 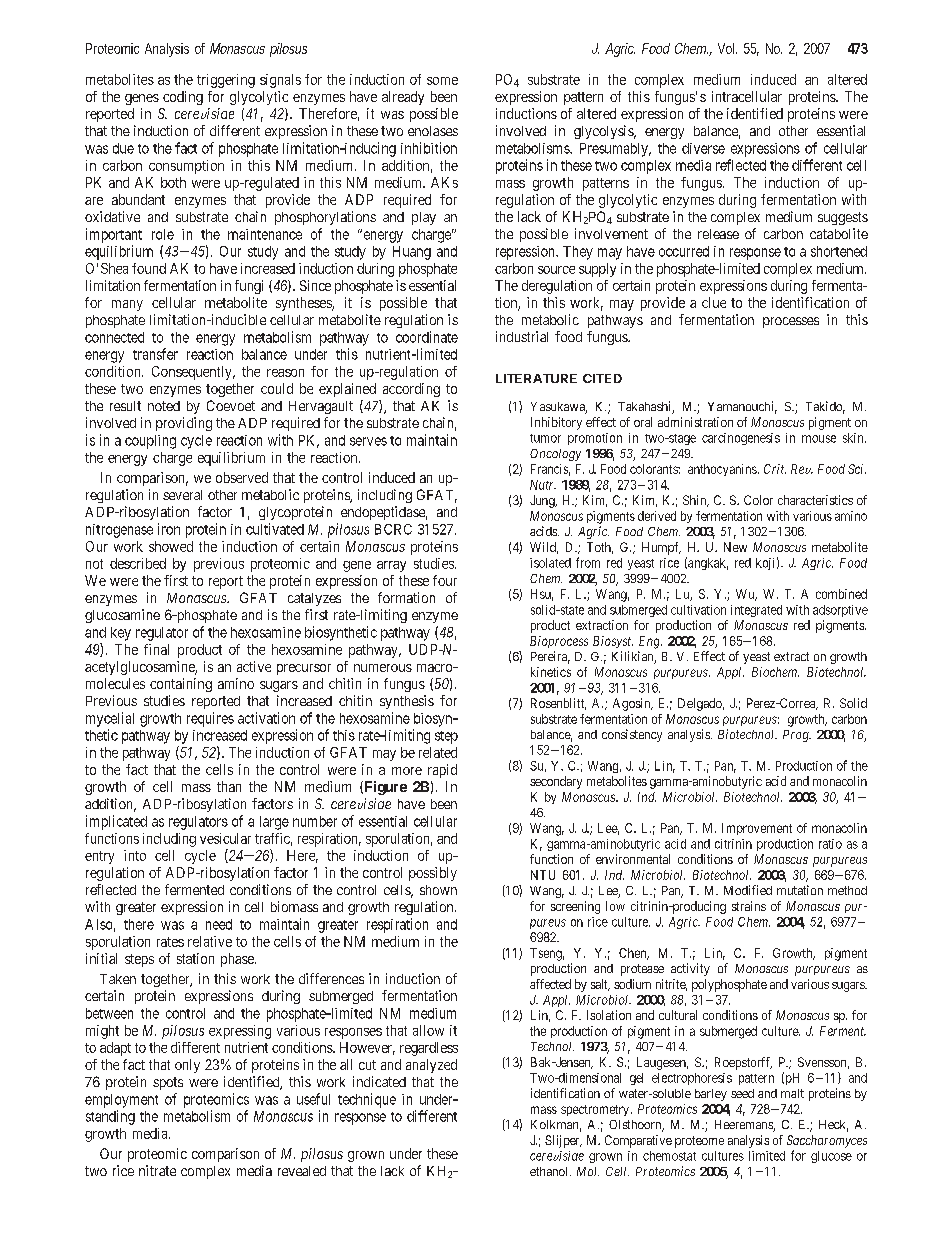 What do you see at coordinates (431, 1066) in the document?
I see `analyzed` at bounding box center [431, 1066].
